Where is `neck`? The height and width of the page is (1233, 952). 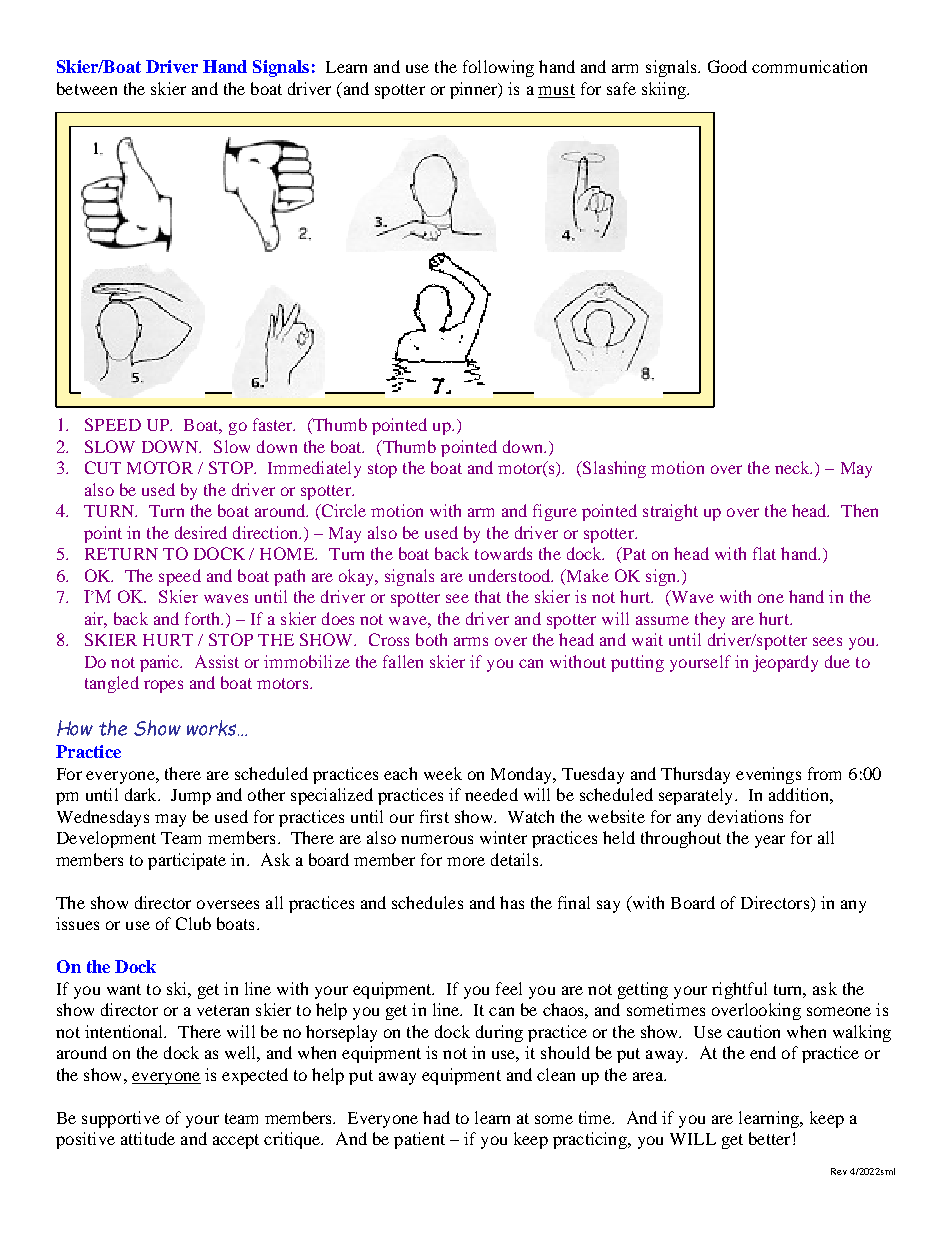 neck is located at coordinates (793, 467).
